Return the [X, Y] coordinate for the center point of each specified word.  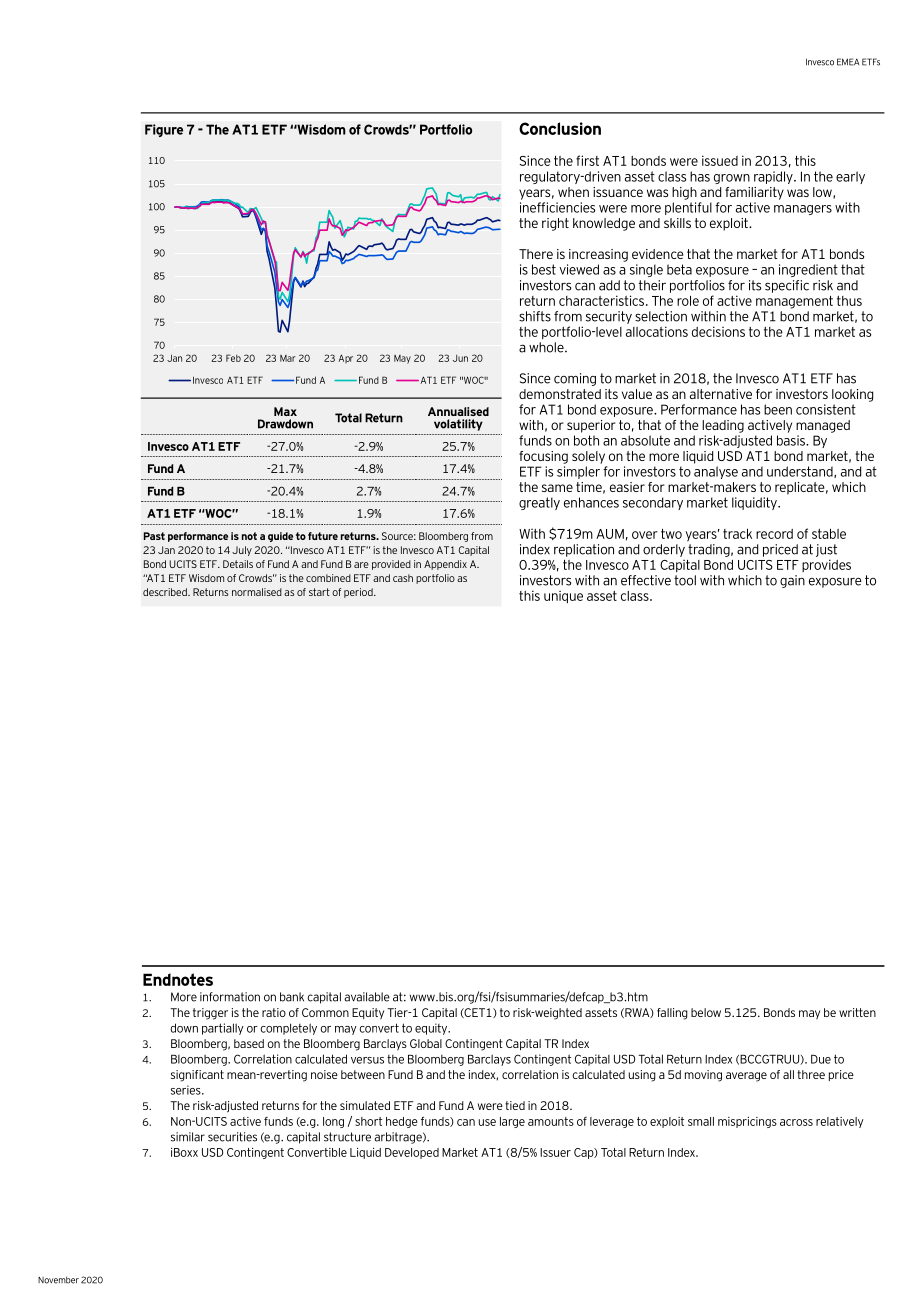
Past [154, 536]
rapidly [774, 177]
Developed [412, 1153]
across [796, 1122]
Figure [164, 130]
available [367, 997]
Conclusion [560, 128]
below [706, 1012]
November [58, 1280]
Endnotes [178, 979]
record [774, 534]
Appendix [445, 565]
